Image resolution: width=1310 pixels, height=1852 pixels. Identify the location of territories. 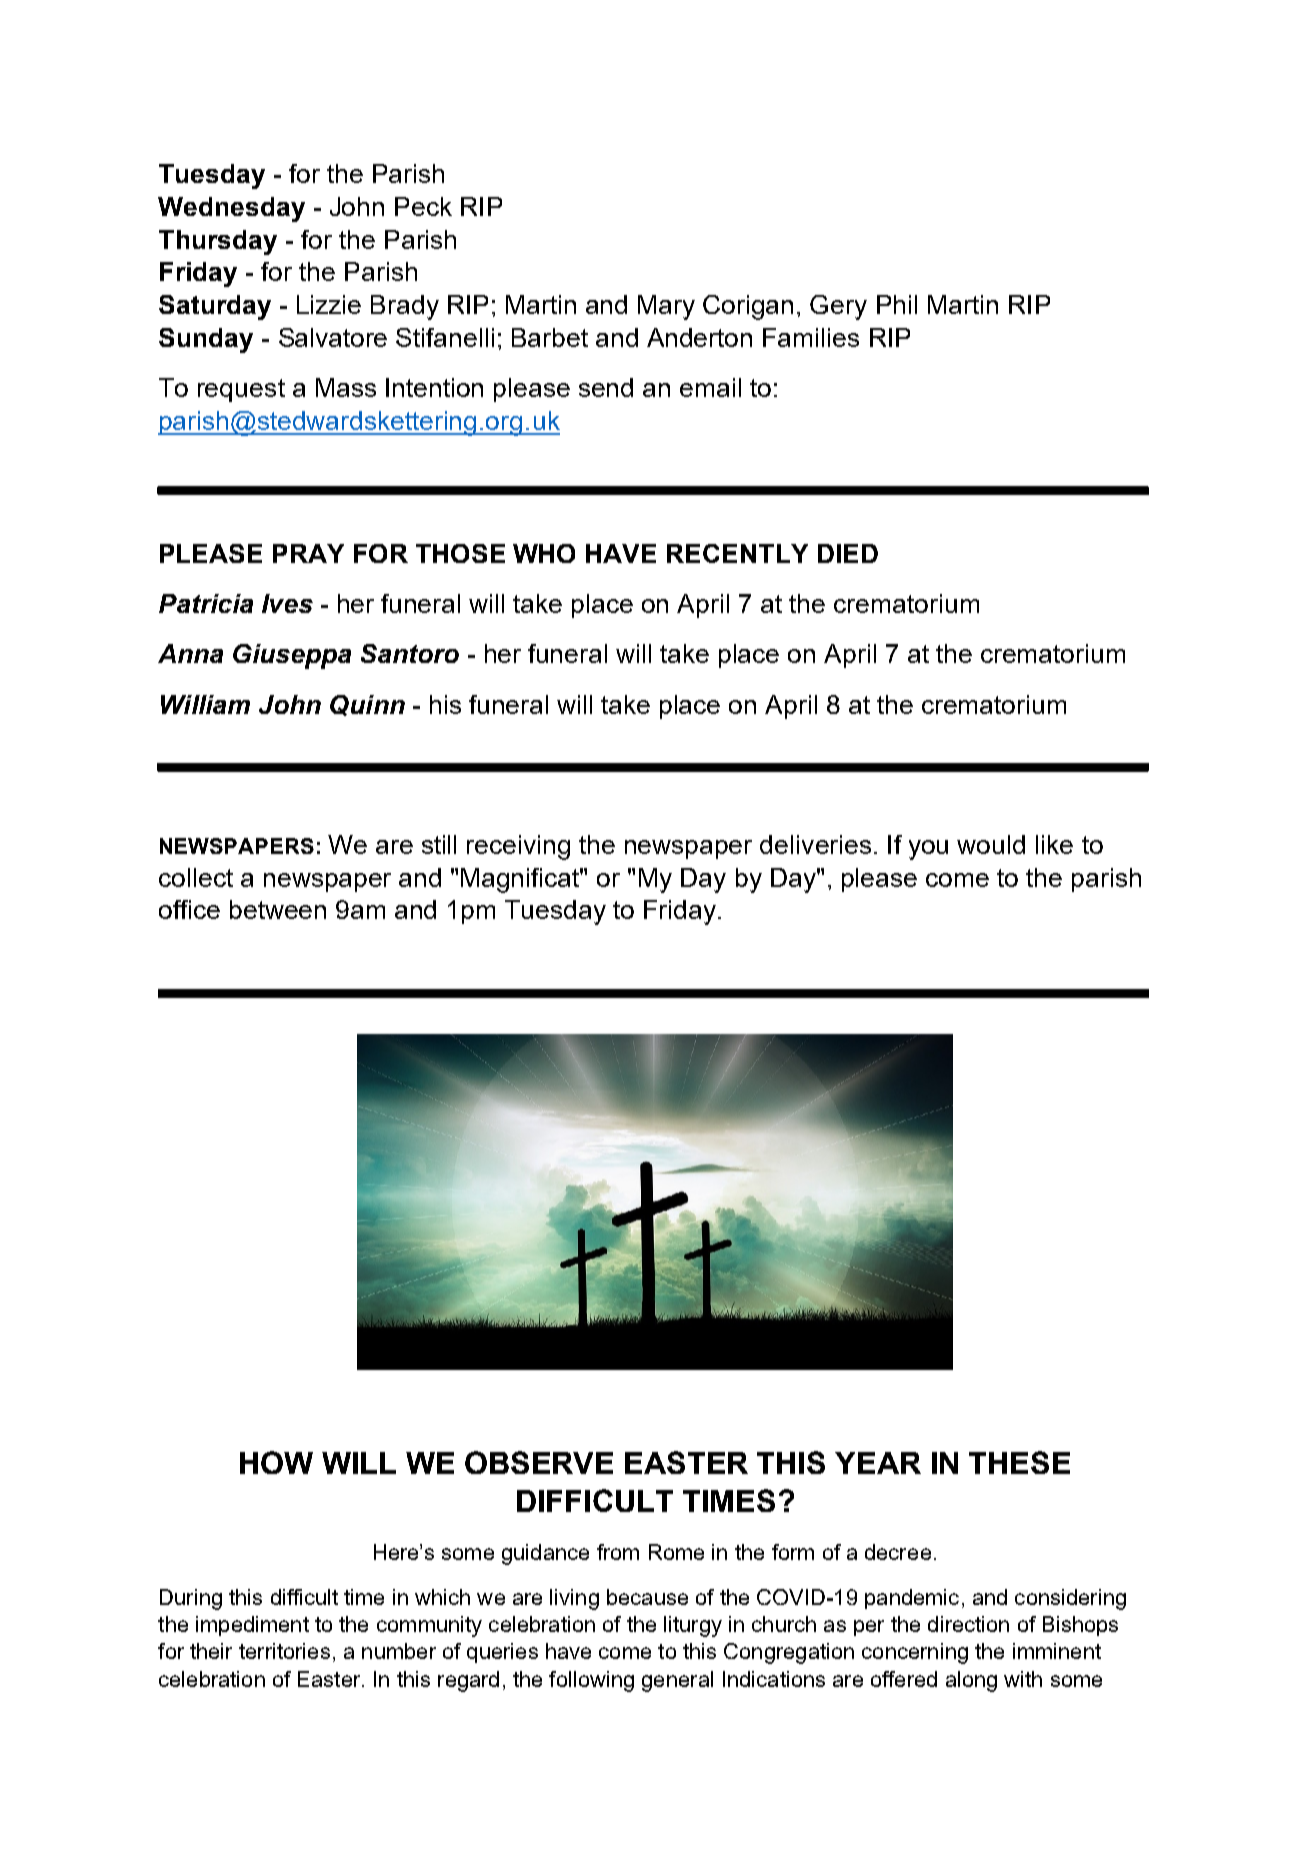
(284, 1651).
